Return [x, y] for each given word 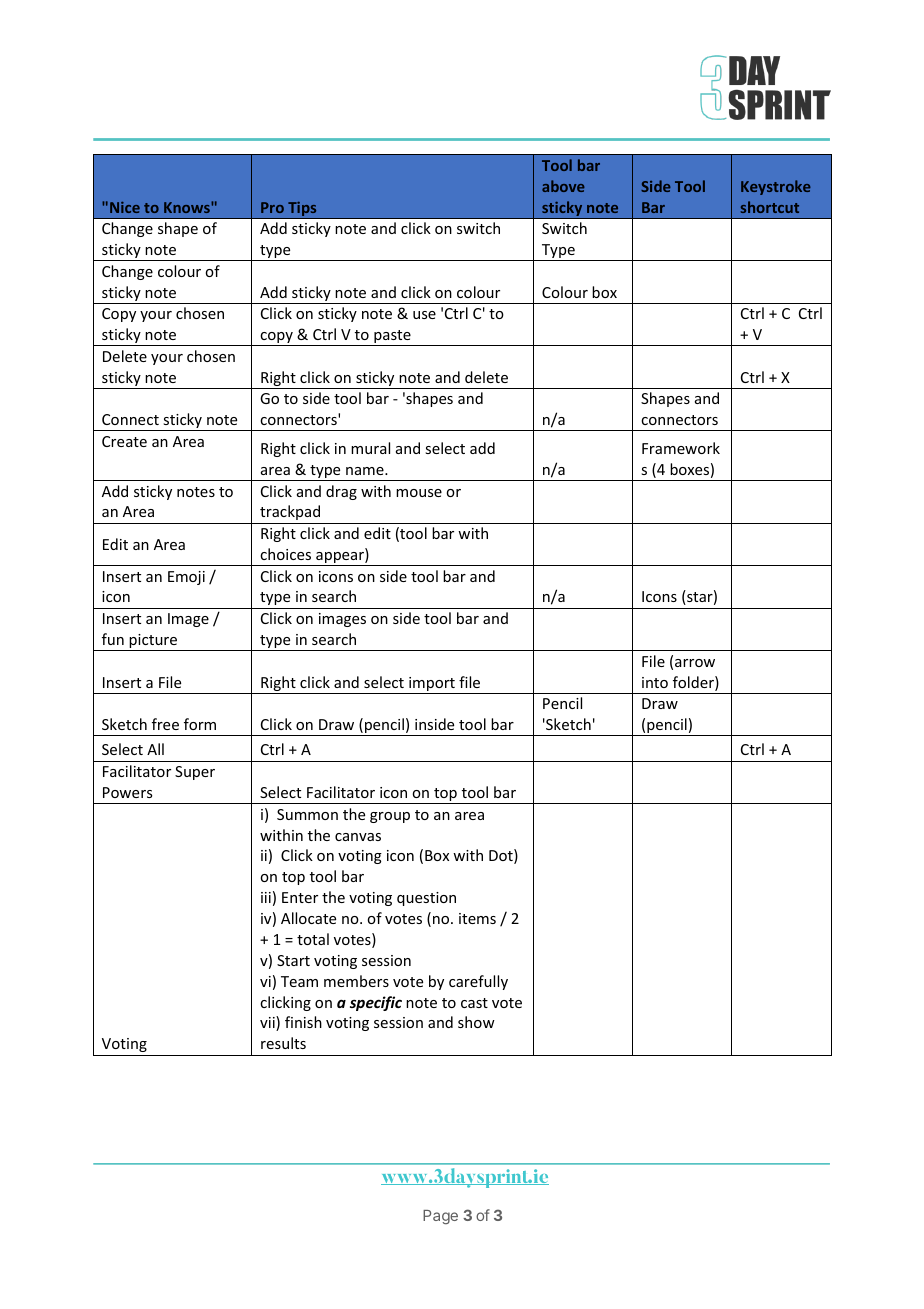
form [200, 724]
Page [440, 1217]
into [655, 682]
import [432, 685]
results [283, 1043]
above [563, 186]
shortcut [770, 207]
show [476, 1022]
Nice [125, 207]
